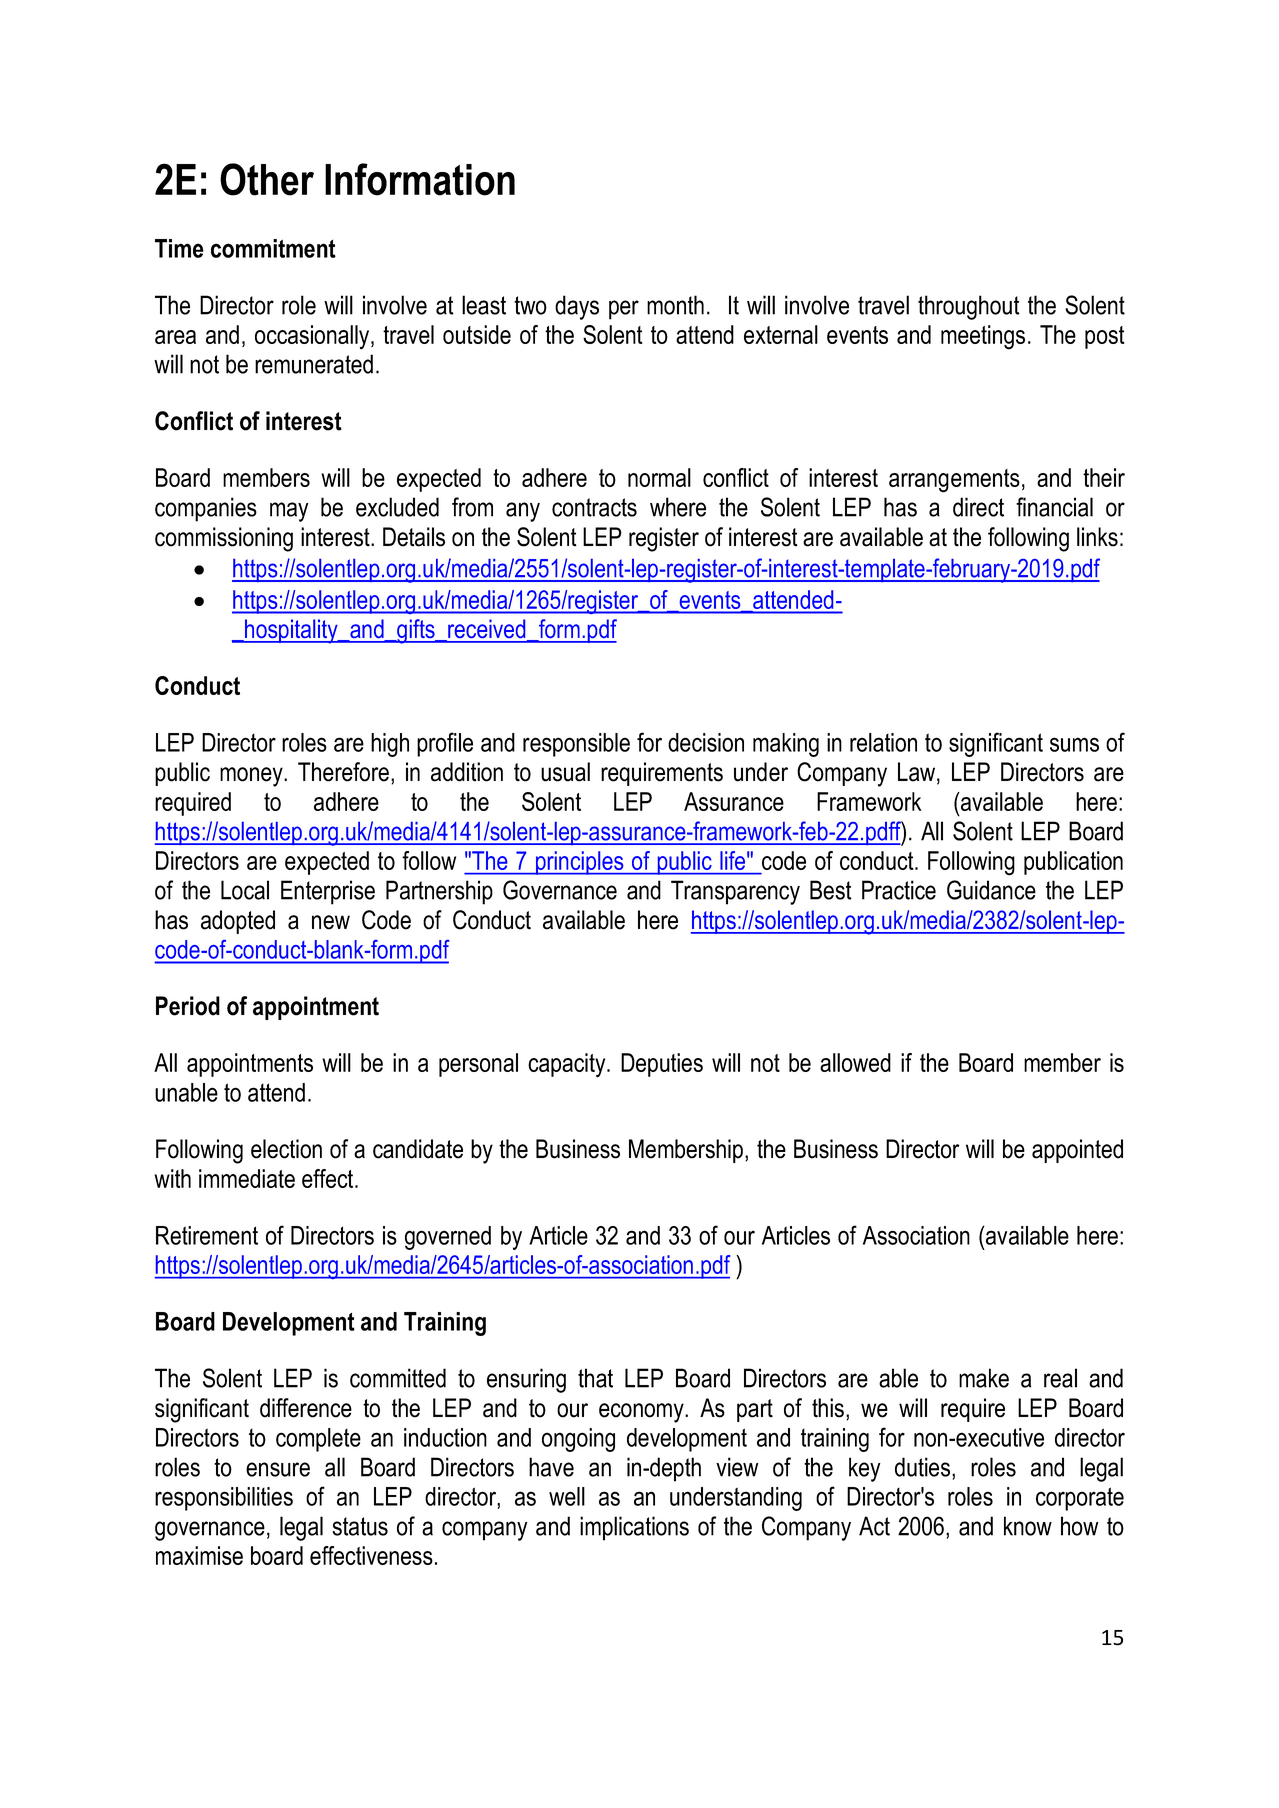  What do you see at coordinates (580, 863) in the screenshot?
I see `principles` at bounding box center [580, 863].
